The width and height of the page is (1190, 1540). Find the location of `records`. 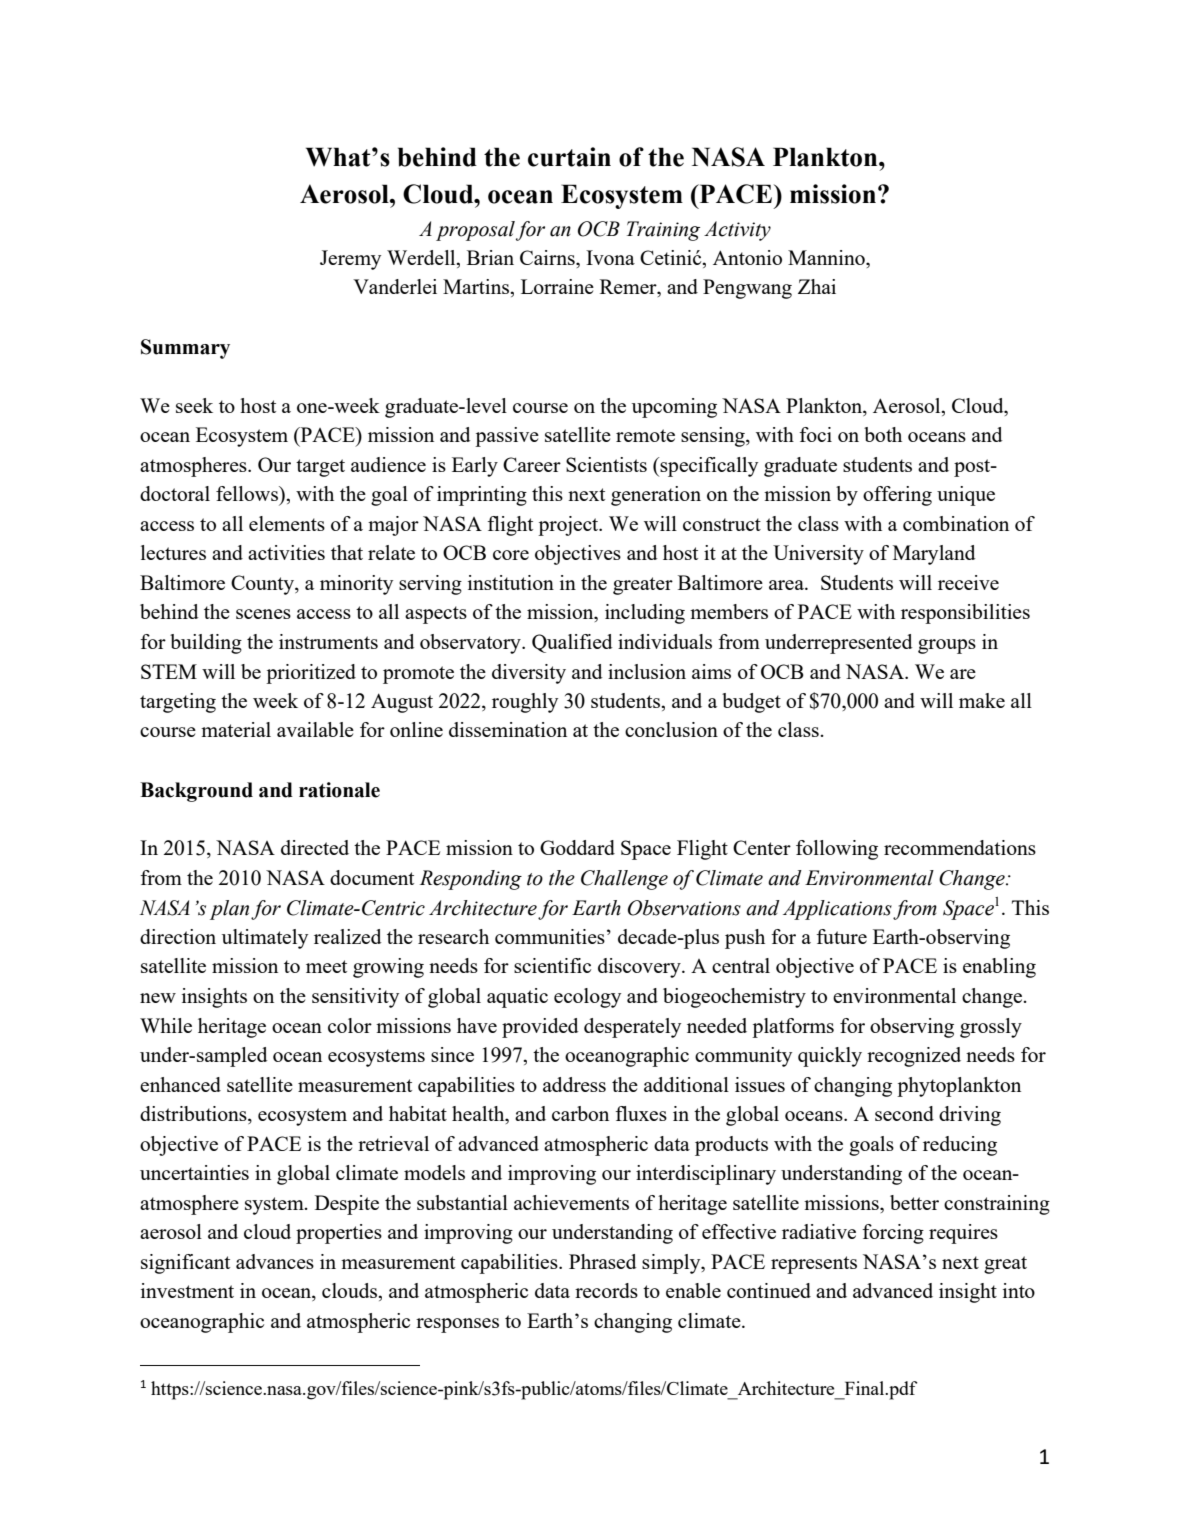

records is located at coordinates (606, 1290).
